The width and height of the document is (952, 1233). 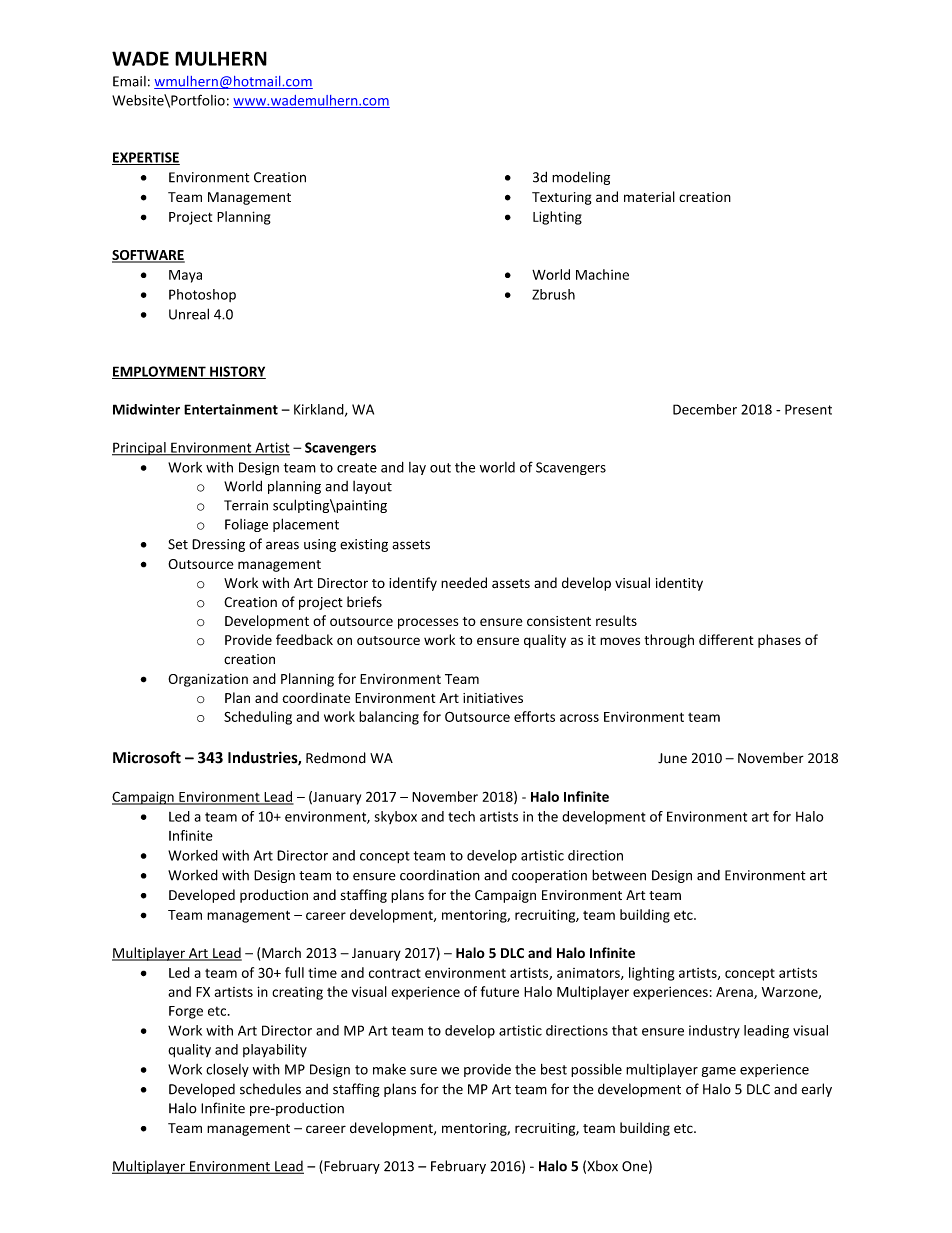 What do you see at coordinates (461, 816) in the document?
I see `tech` at bounding box center [461, 816].
